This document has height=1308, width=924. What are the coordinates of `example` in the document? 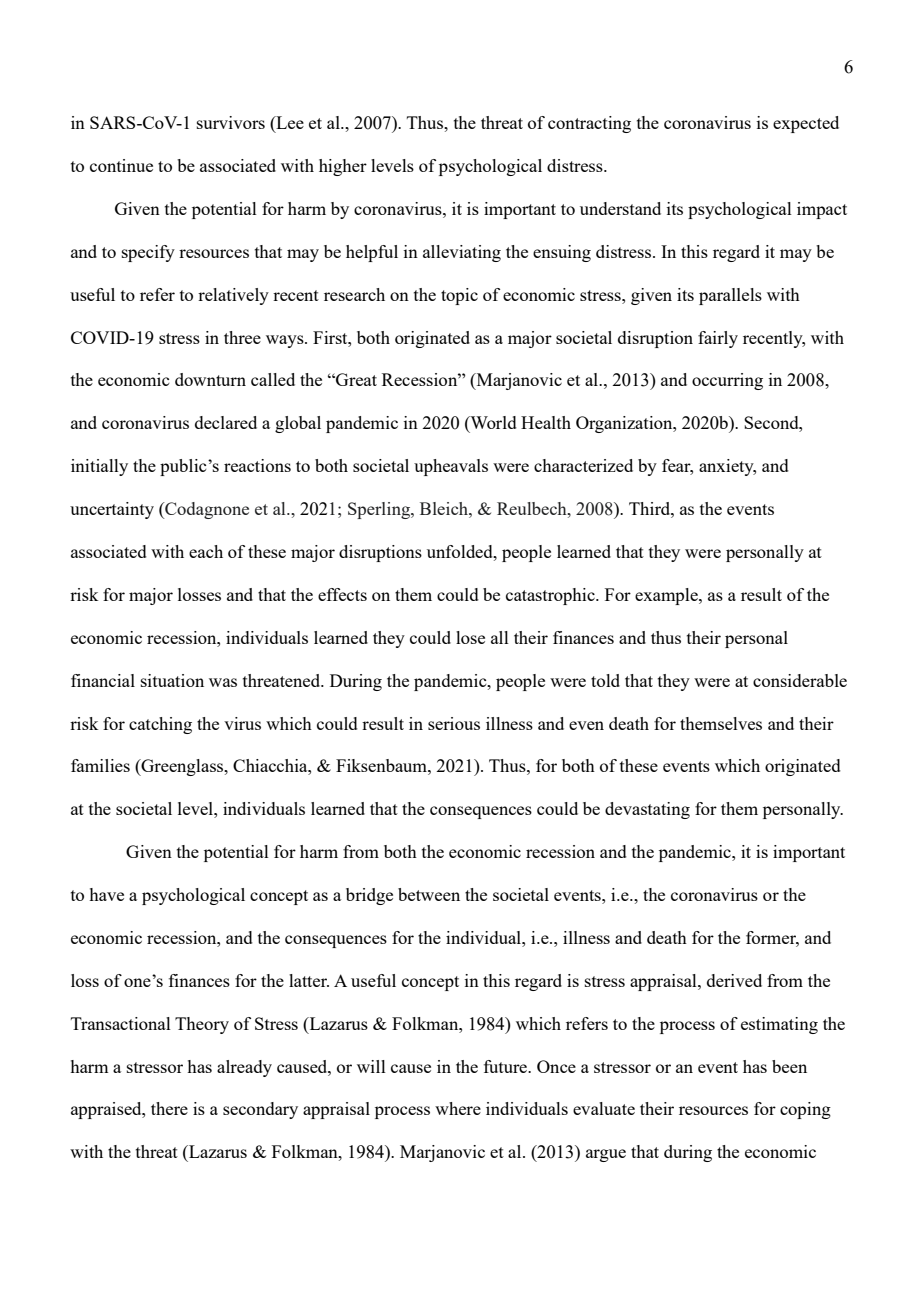 It's located at (667, 596).
